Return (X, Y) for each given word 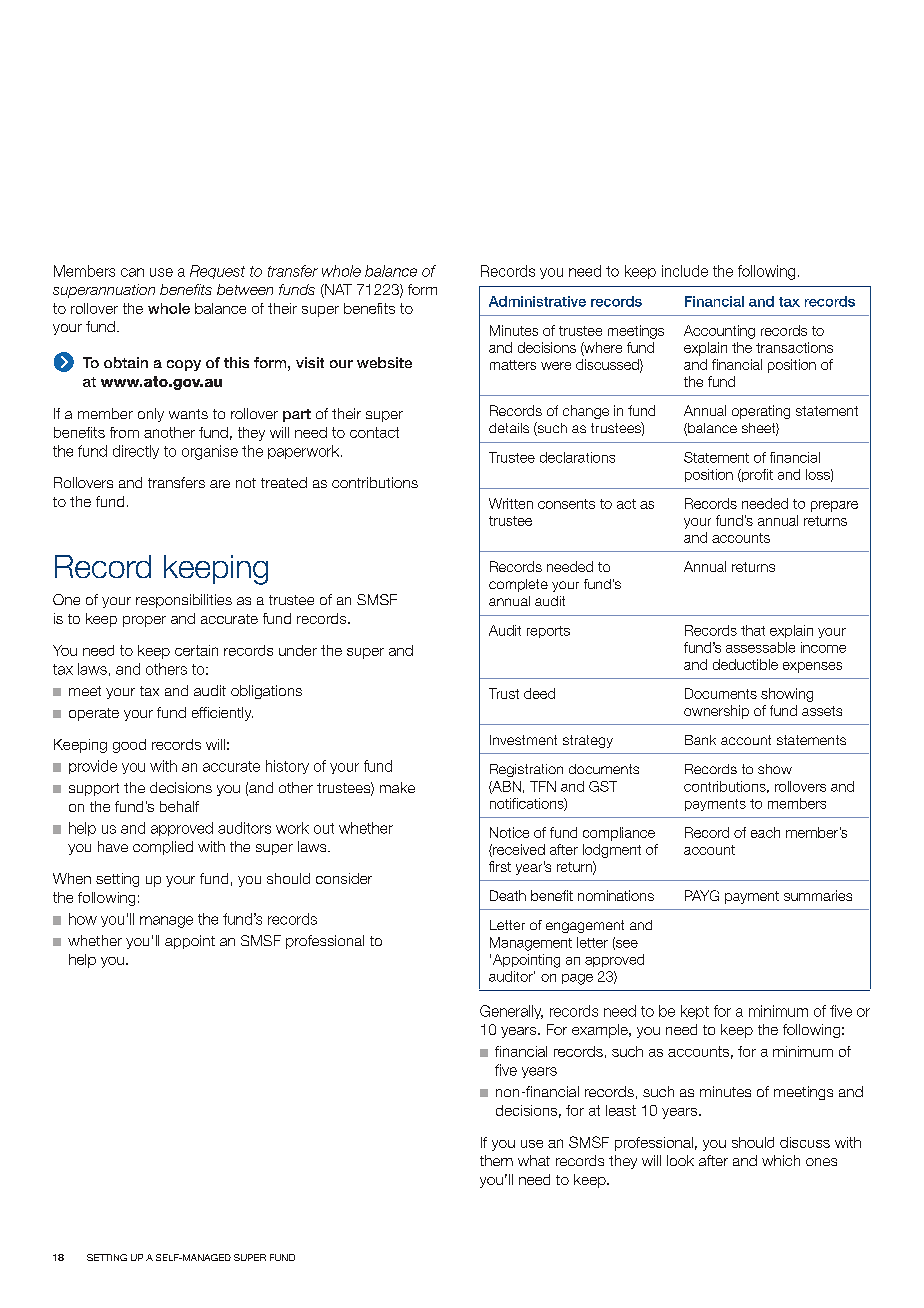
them (496, 1160)
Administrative (537, 301)
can (132, 272)
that (753, 630)
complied (163, 848)
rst (503, 867)
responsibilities (184, 601)
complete (518, 585)
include (685, 271)
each (765, 832)
